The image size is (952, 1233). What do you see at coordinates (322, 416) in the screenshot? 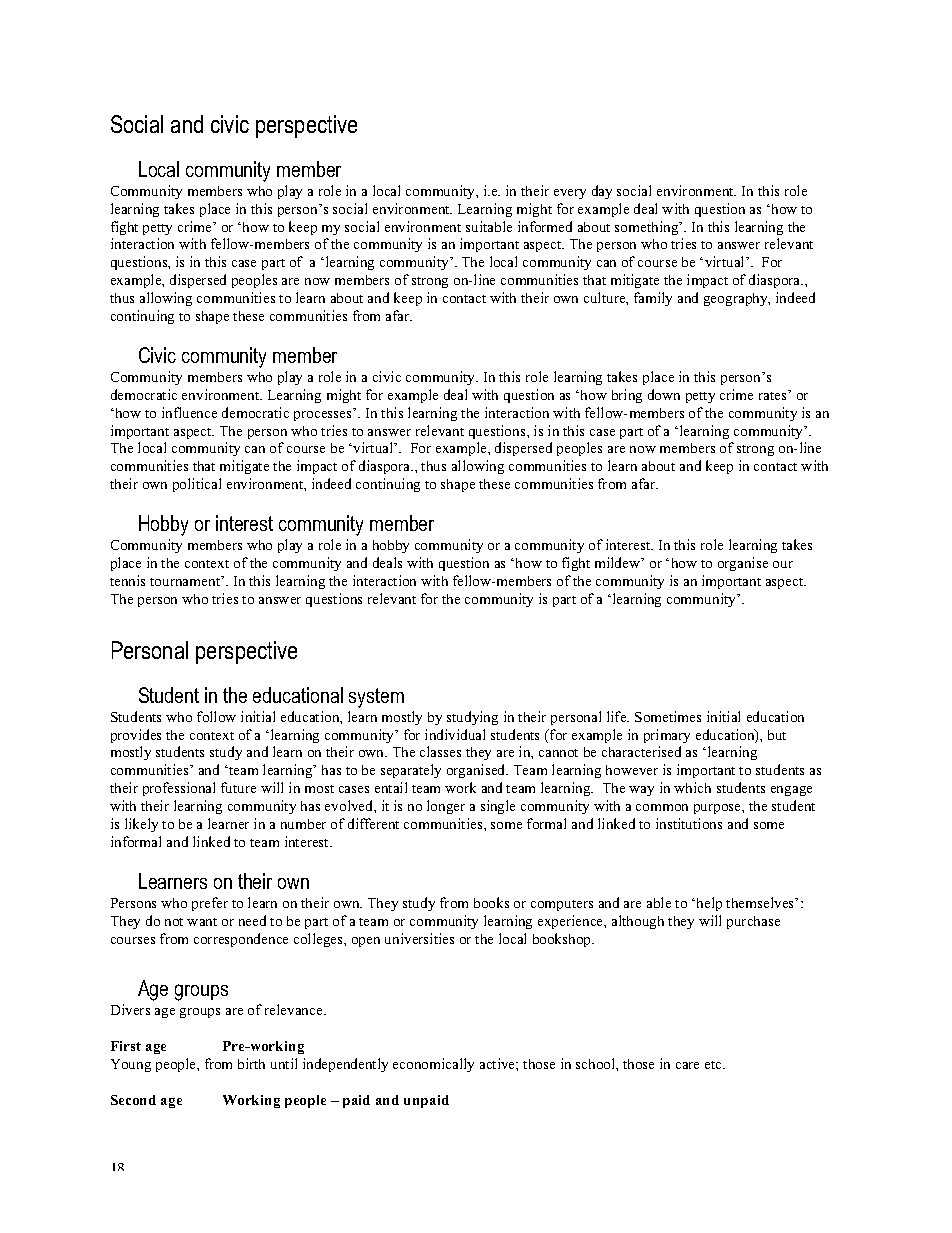
I see `processes` at bounding box center [322, 416].
